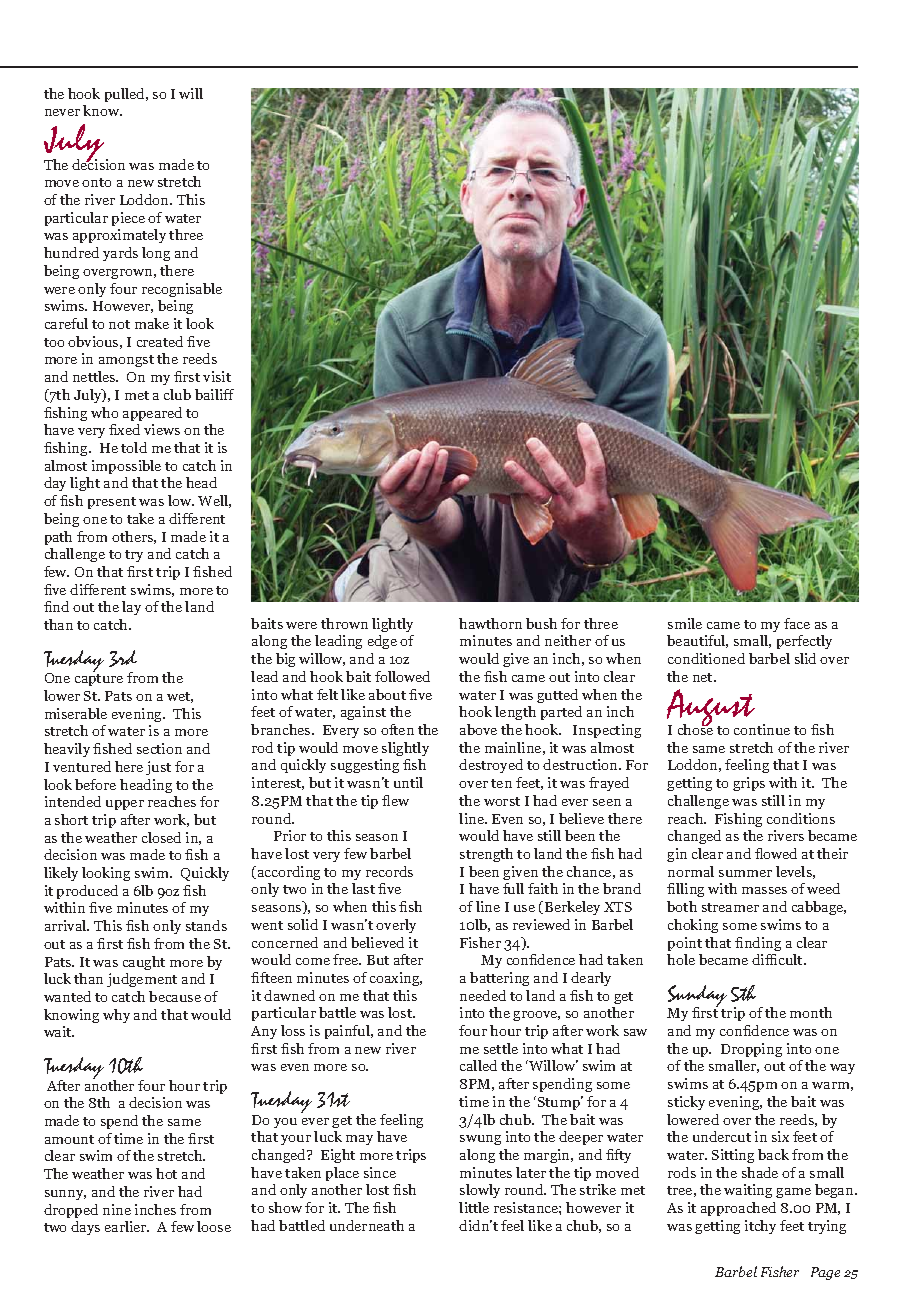  I want to click on face, so click(797, 623).
